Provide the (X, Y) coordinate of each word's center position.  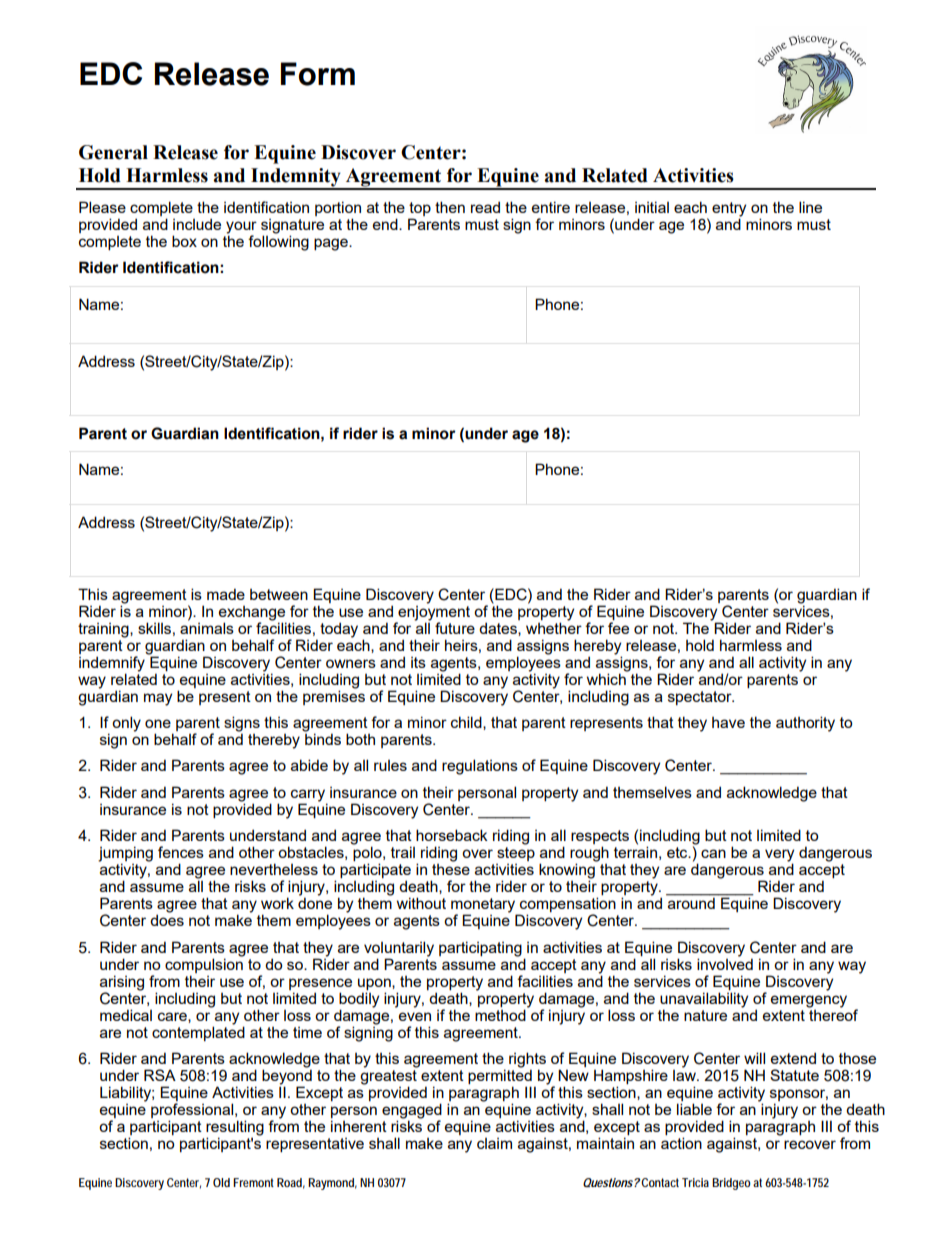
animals (207, 627)
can (713, 853)
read (485, 207)
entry (729, 210)
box (184, 241)
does (167, 919)
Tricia (695, 1182)
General (113, 152)
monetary (484, 906)
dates (499, 629)
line (810, 207)
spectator (701, 698)
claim (494, 1143)
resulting (235, 1129)
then (450, 207)
